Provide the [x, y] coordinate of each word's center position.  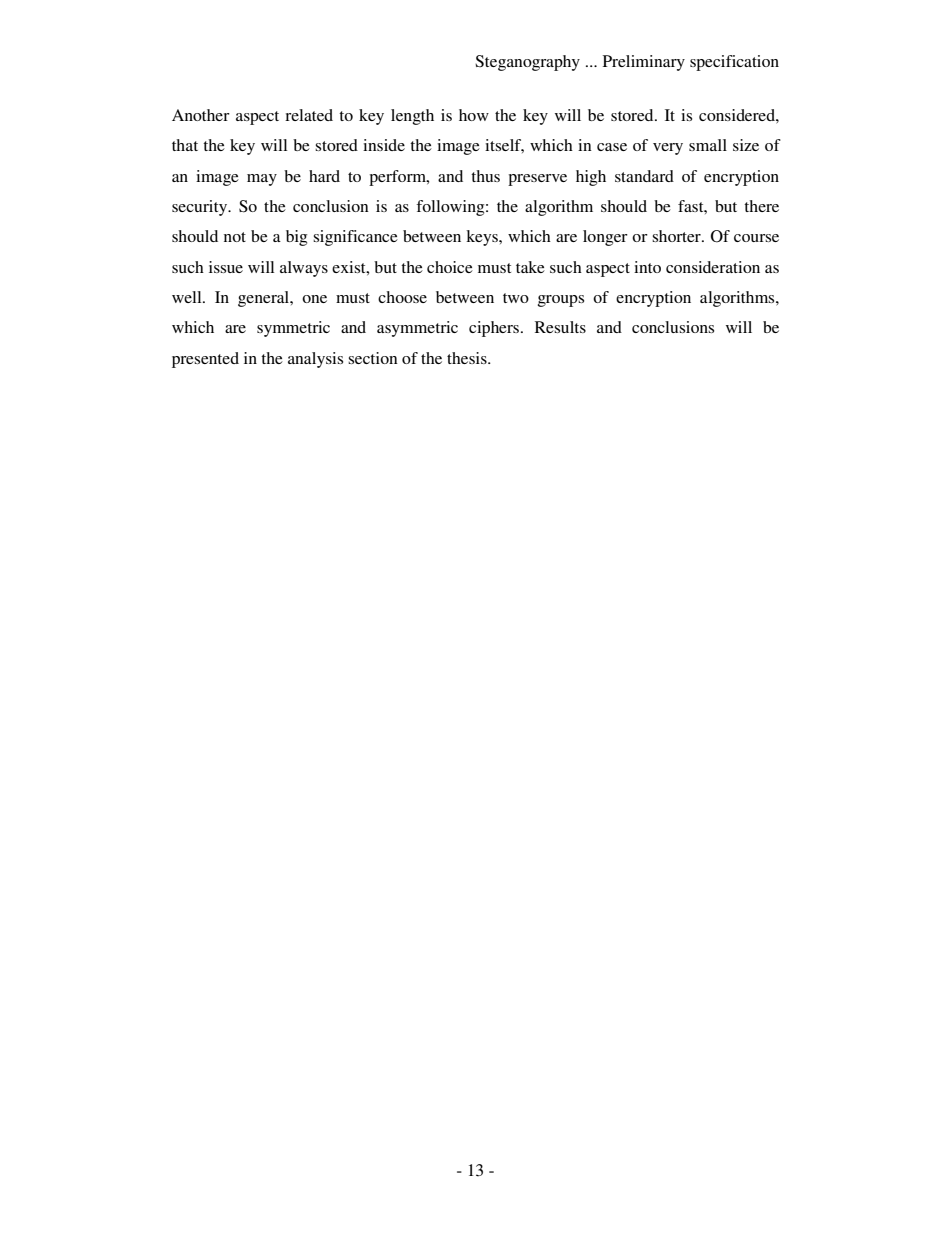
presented [205, 360]
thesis [468, 358]
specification [734, 63]
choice [450, 267]
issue [226, 267]
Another [201, 115]
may [262, 180]
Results [560, 327]
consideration [713, 267]
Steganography [527, 63]
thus [485, 176]
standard [644, 176]
